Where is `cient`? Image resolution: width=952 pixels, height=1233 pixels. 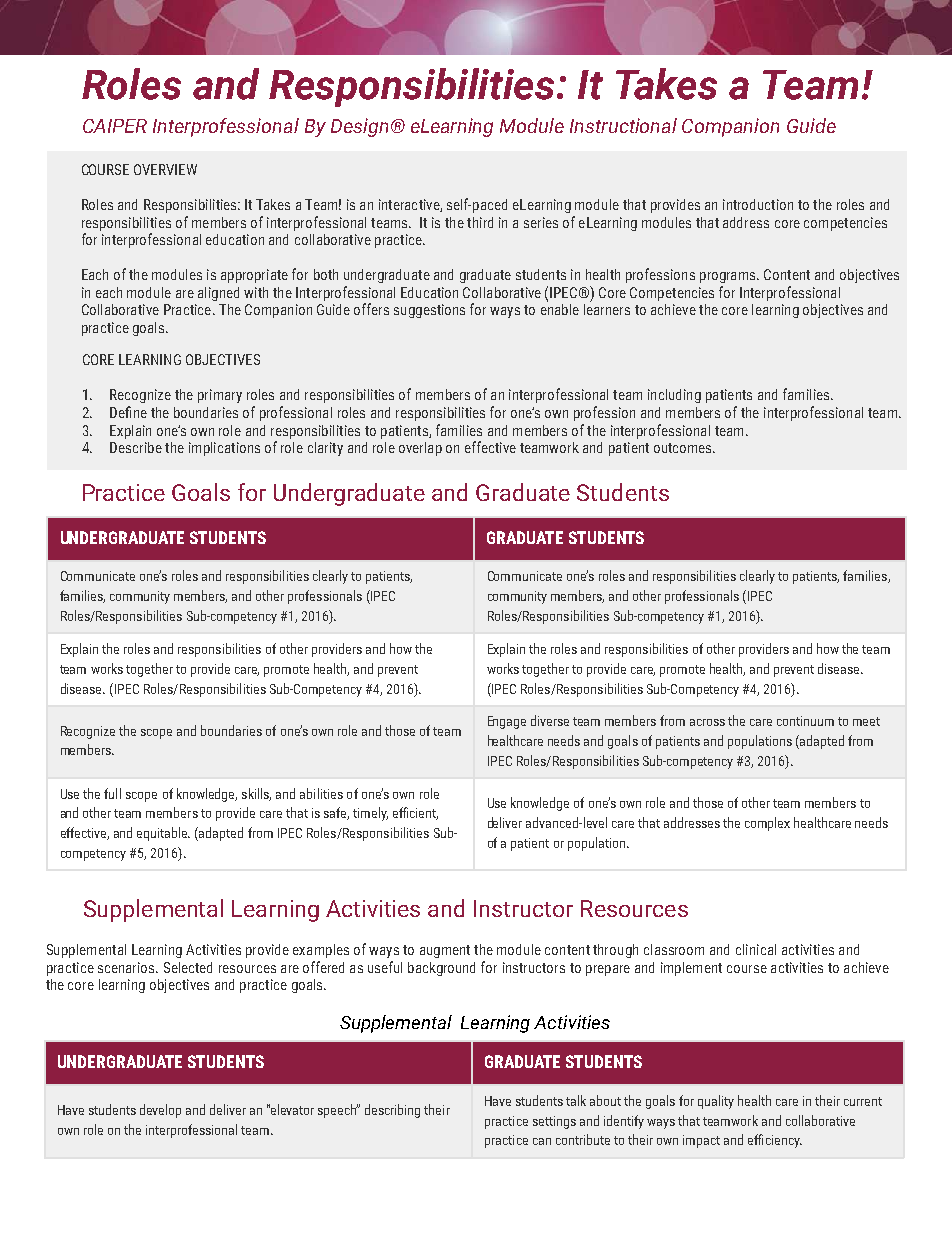 cient is located at coordinates (424, 814).
